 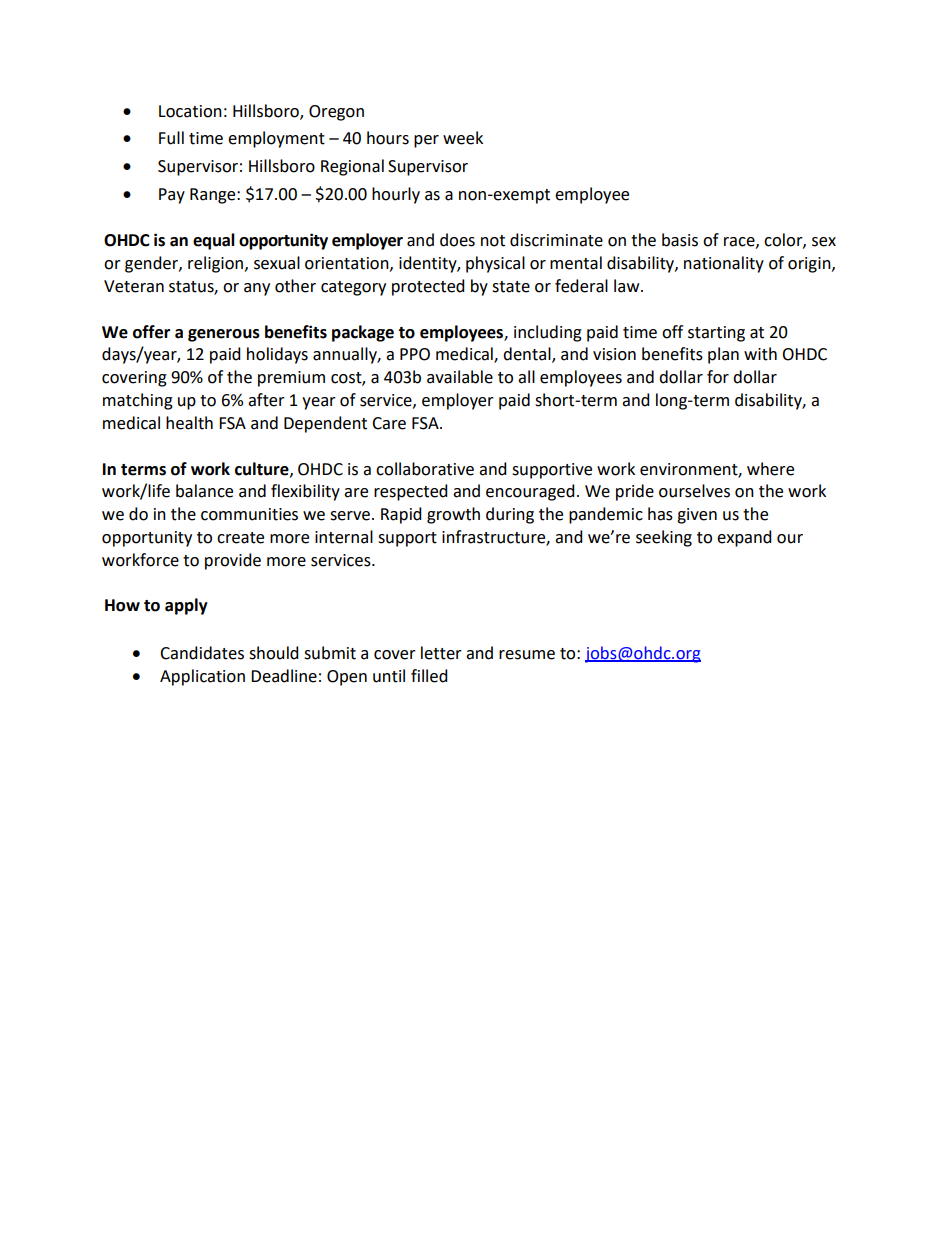 What do you see at coordinates (744, 538) in the screenshot?
I see `expand` at bounding box center [744, 538].
